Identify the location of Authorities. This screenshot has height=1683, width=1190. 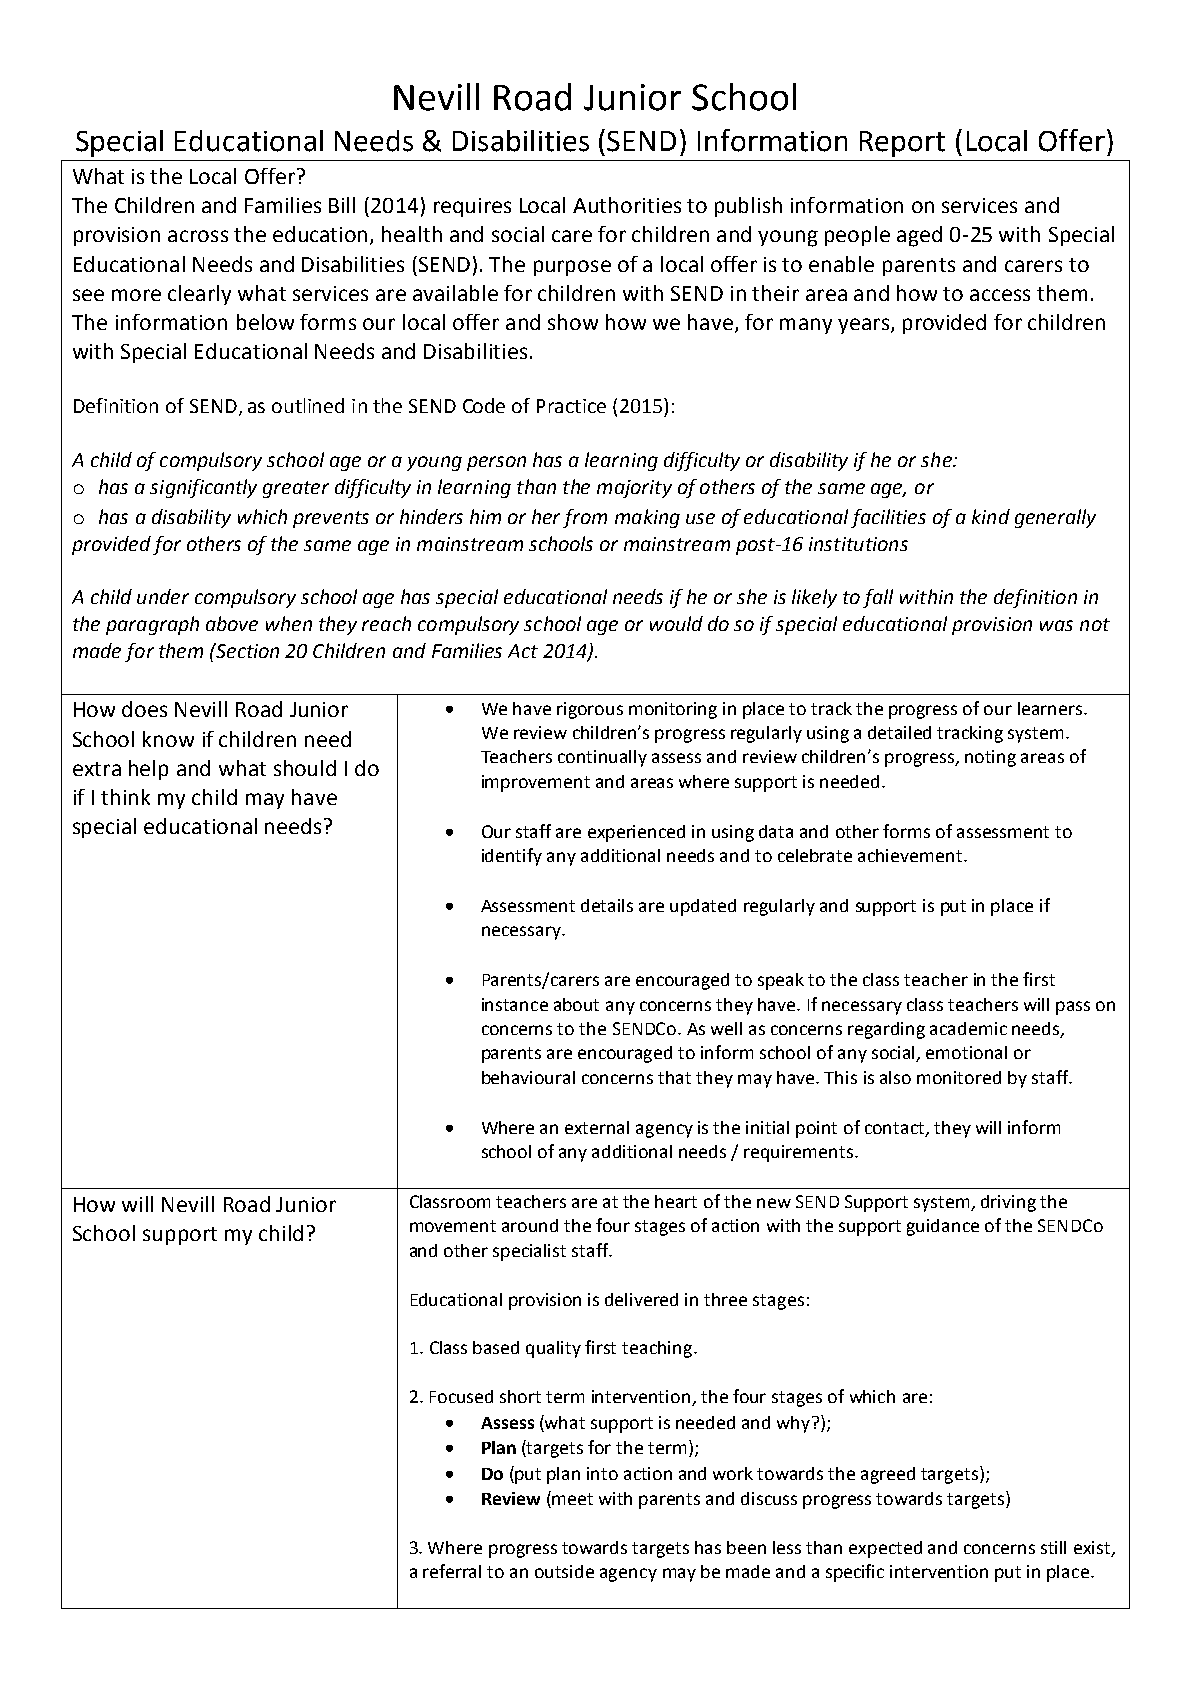
(627, 205).
